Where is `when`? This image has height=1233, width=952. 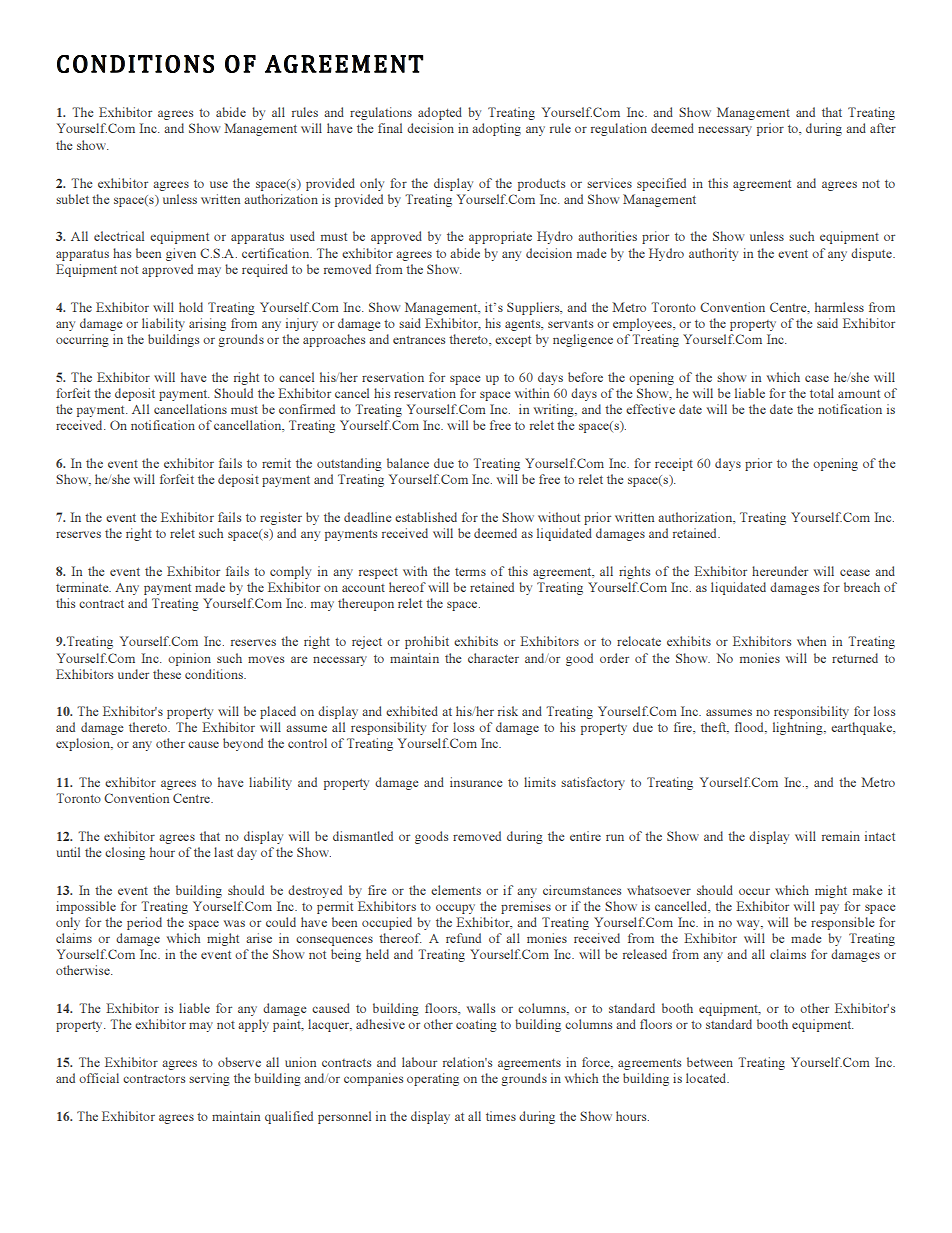 when is located at coordinates (811, 641).
